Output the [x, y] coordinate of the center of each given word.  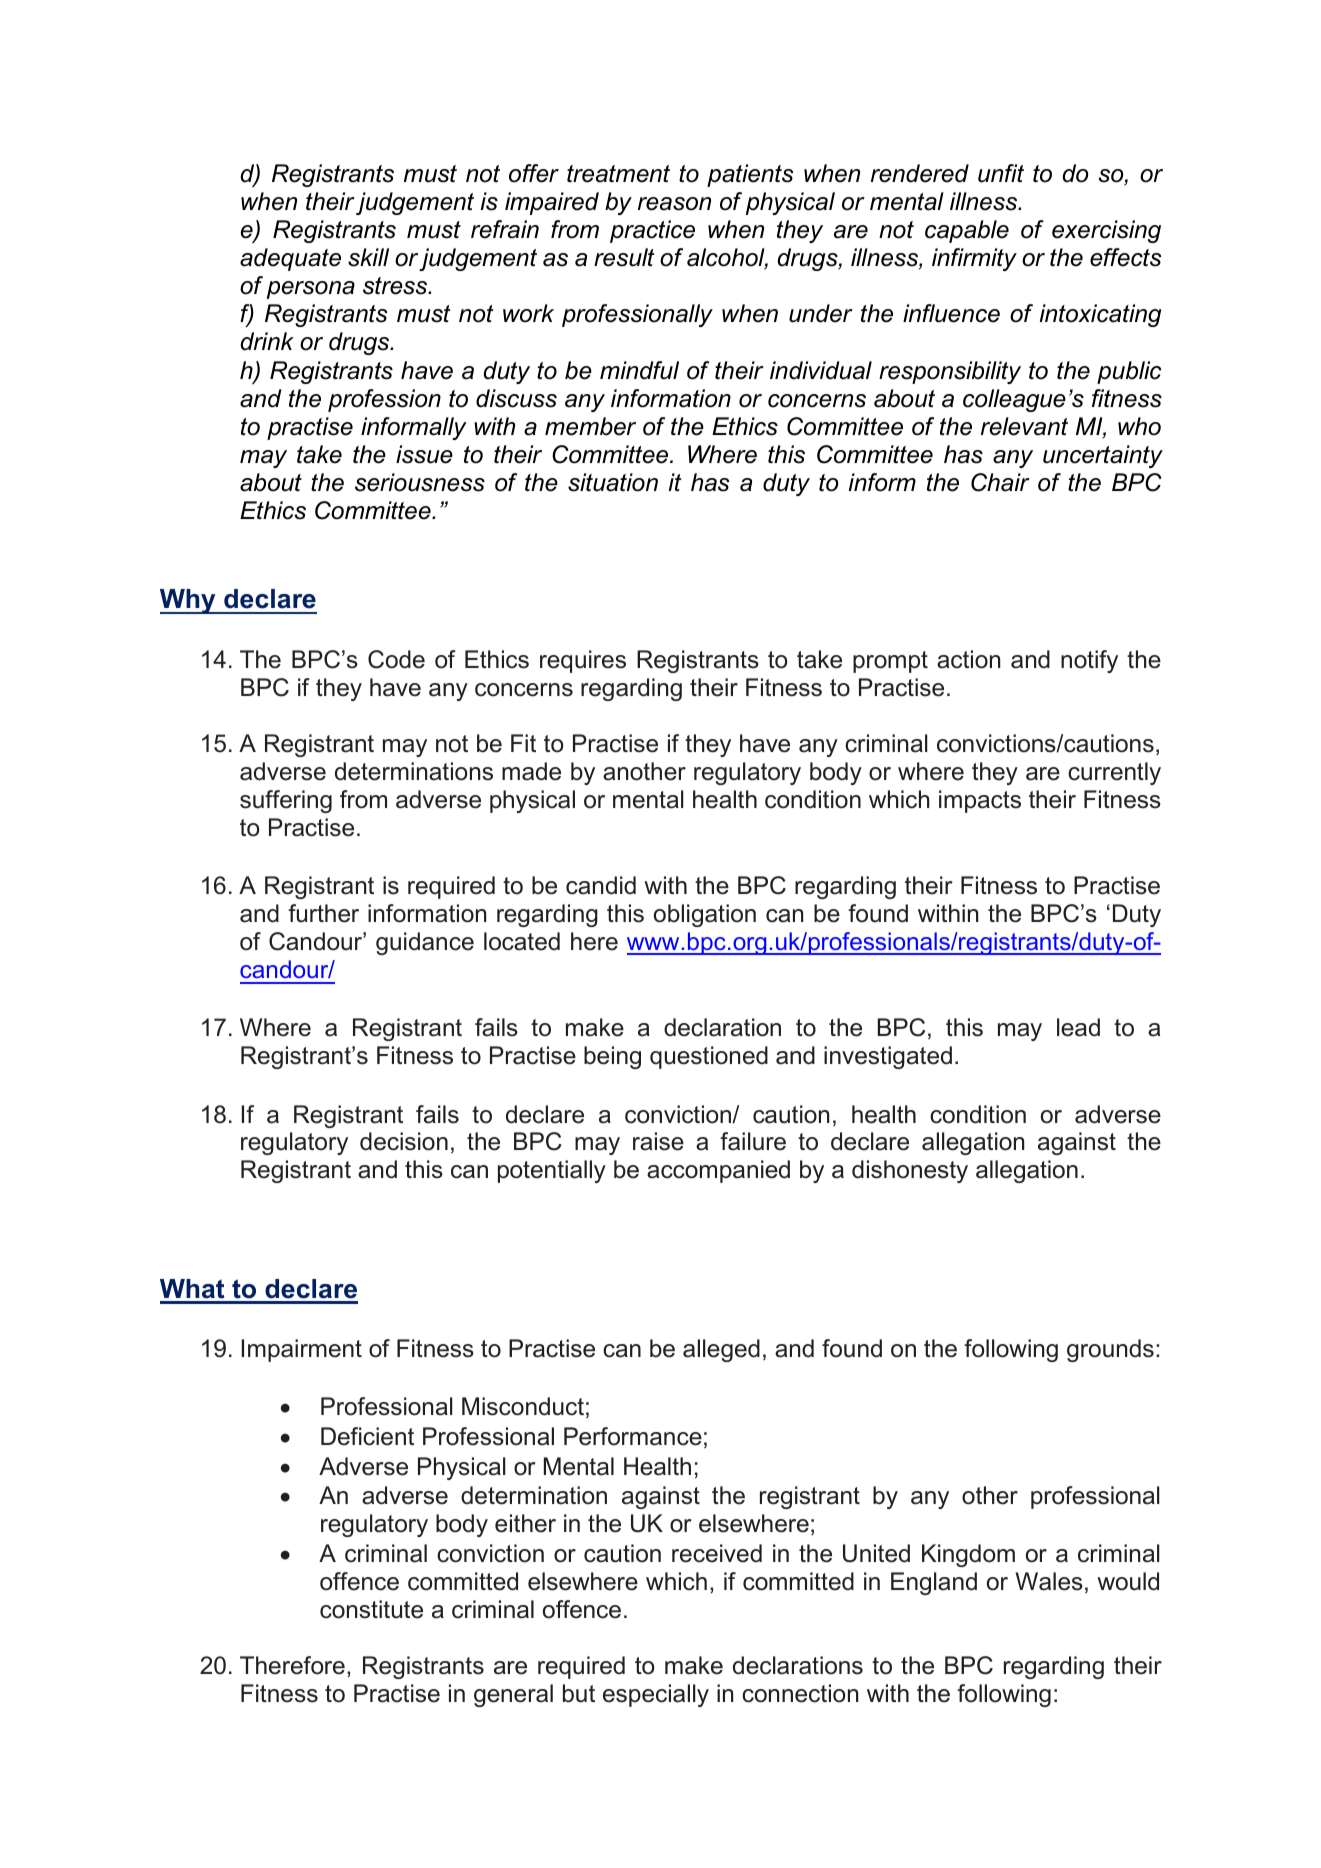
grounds [1110, 1350]
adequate [290, 259]
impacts [980, 801]
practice [652, 231]
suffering [286, 801]
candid [601, 885]
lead [1078, 1027]
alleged [721, 1350]
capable [967, 231]
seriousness [420, 482]
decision [404, 1141]
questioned [709, 1057]
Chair [1000, 482]
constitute [371, 1609]
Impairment [301, 1350]
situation [613, 482]
